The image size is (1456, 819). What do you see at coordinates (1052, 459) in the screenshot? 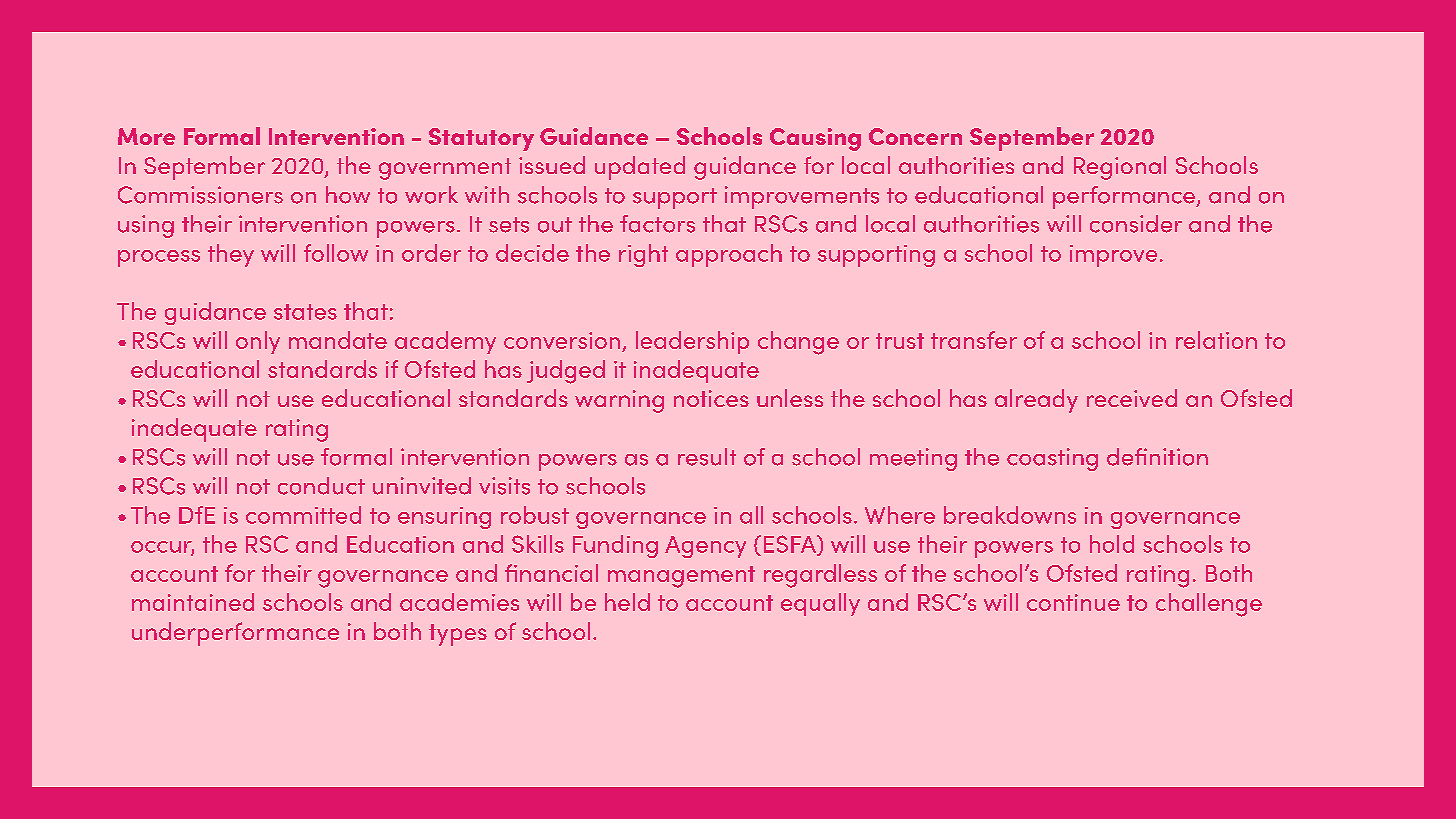
I see `coasting` at bounding box center [1052, 459].
